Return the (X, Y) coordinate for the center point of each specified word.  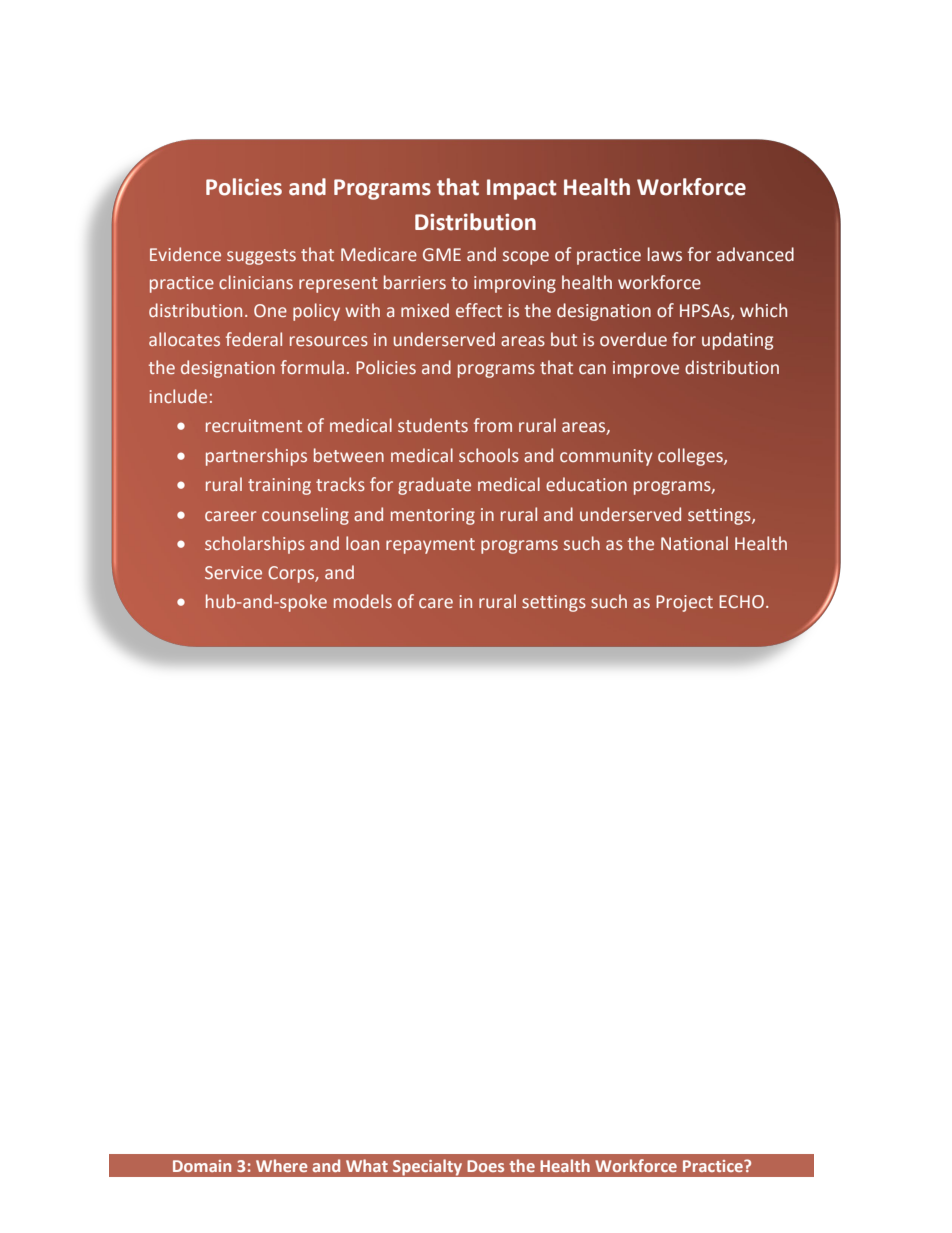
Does (485, 1166)
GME (442, 255)
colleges (691, 457)
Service (233, 572)
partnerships (256, 457)
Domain (202, 1166)
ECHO (741, 602)
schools (489, 455)
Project (684, 603)
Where (281, 1165)
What (367, 1165)
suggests (261, 257)
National (694, 543)
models (363, 601)
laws (665, 254)
